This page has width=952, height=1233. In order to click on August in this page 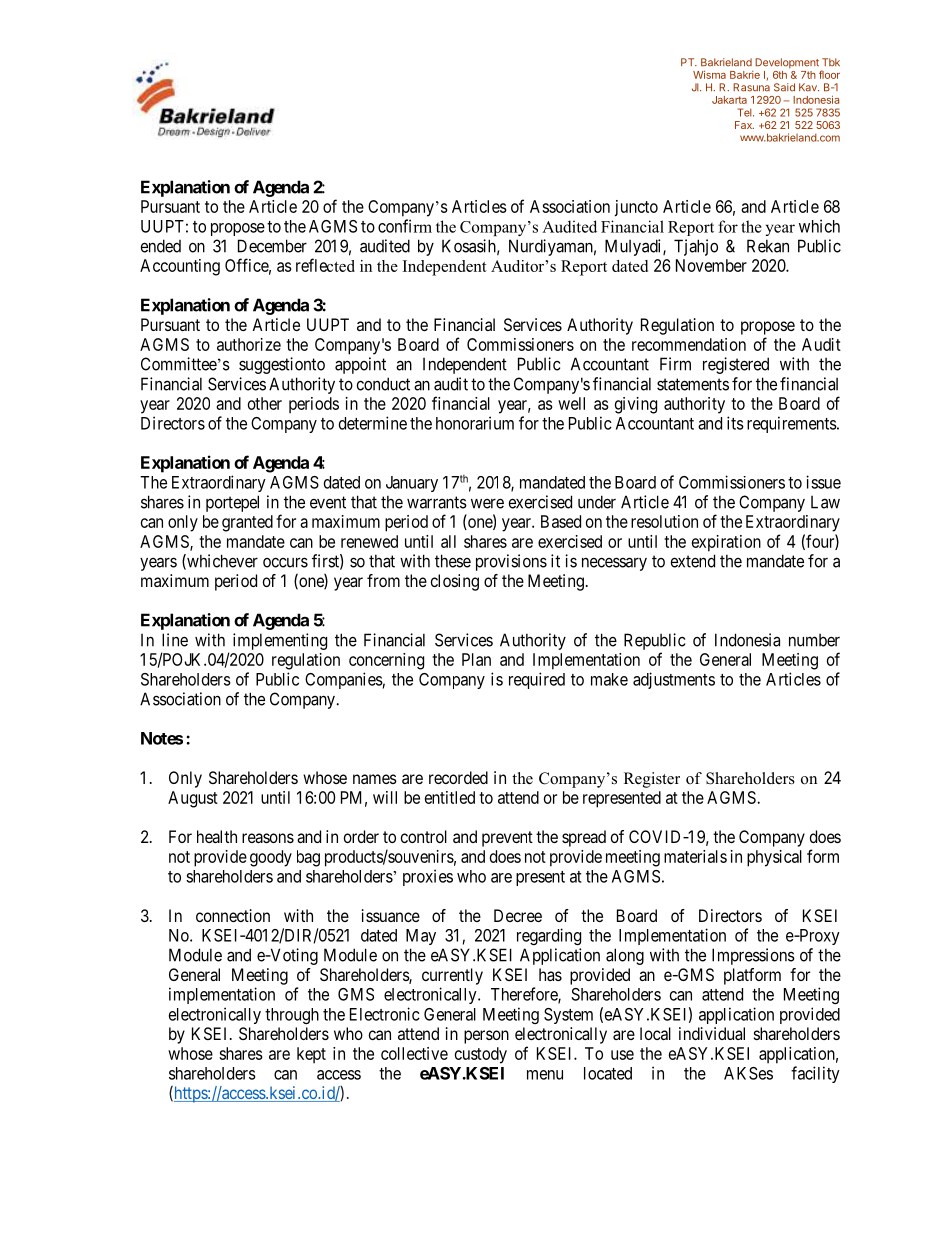, I will do `click(193, 799)`.
